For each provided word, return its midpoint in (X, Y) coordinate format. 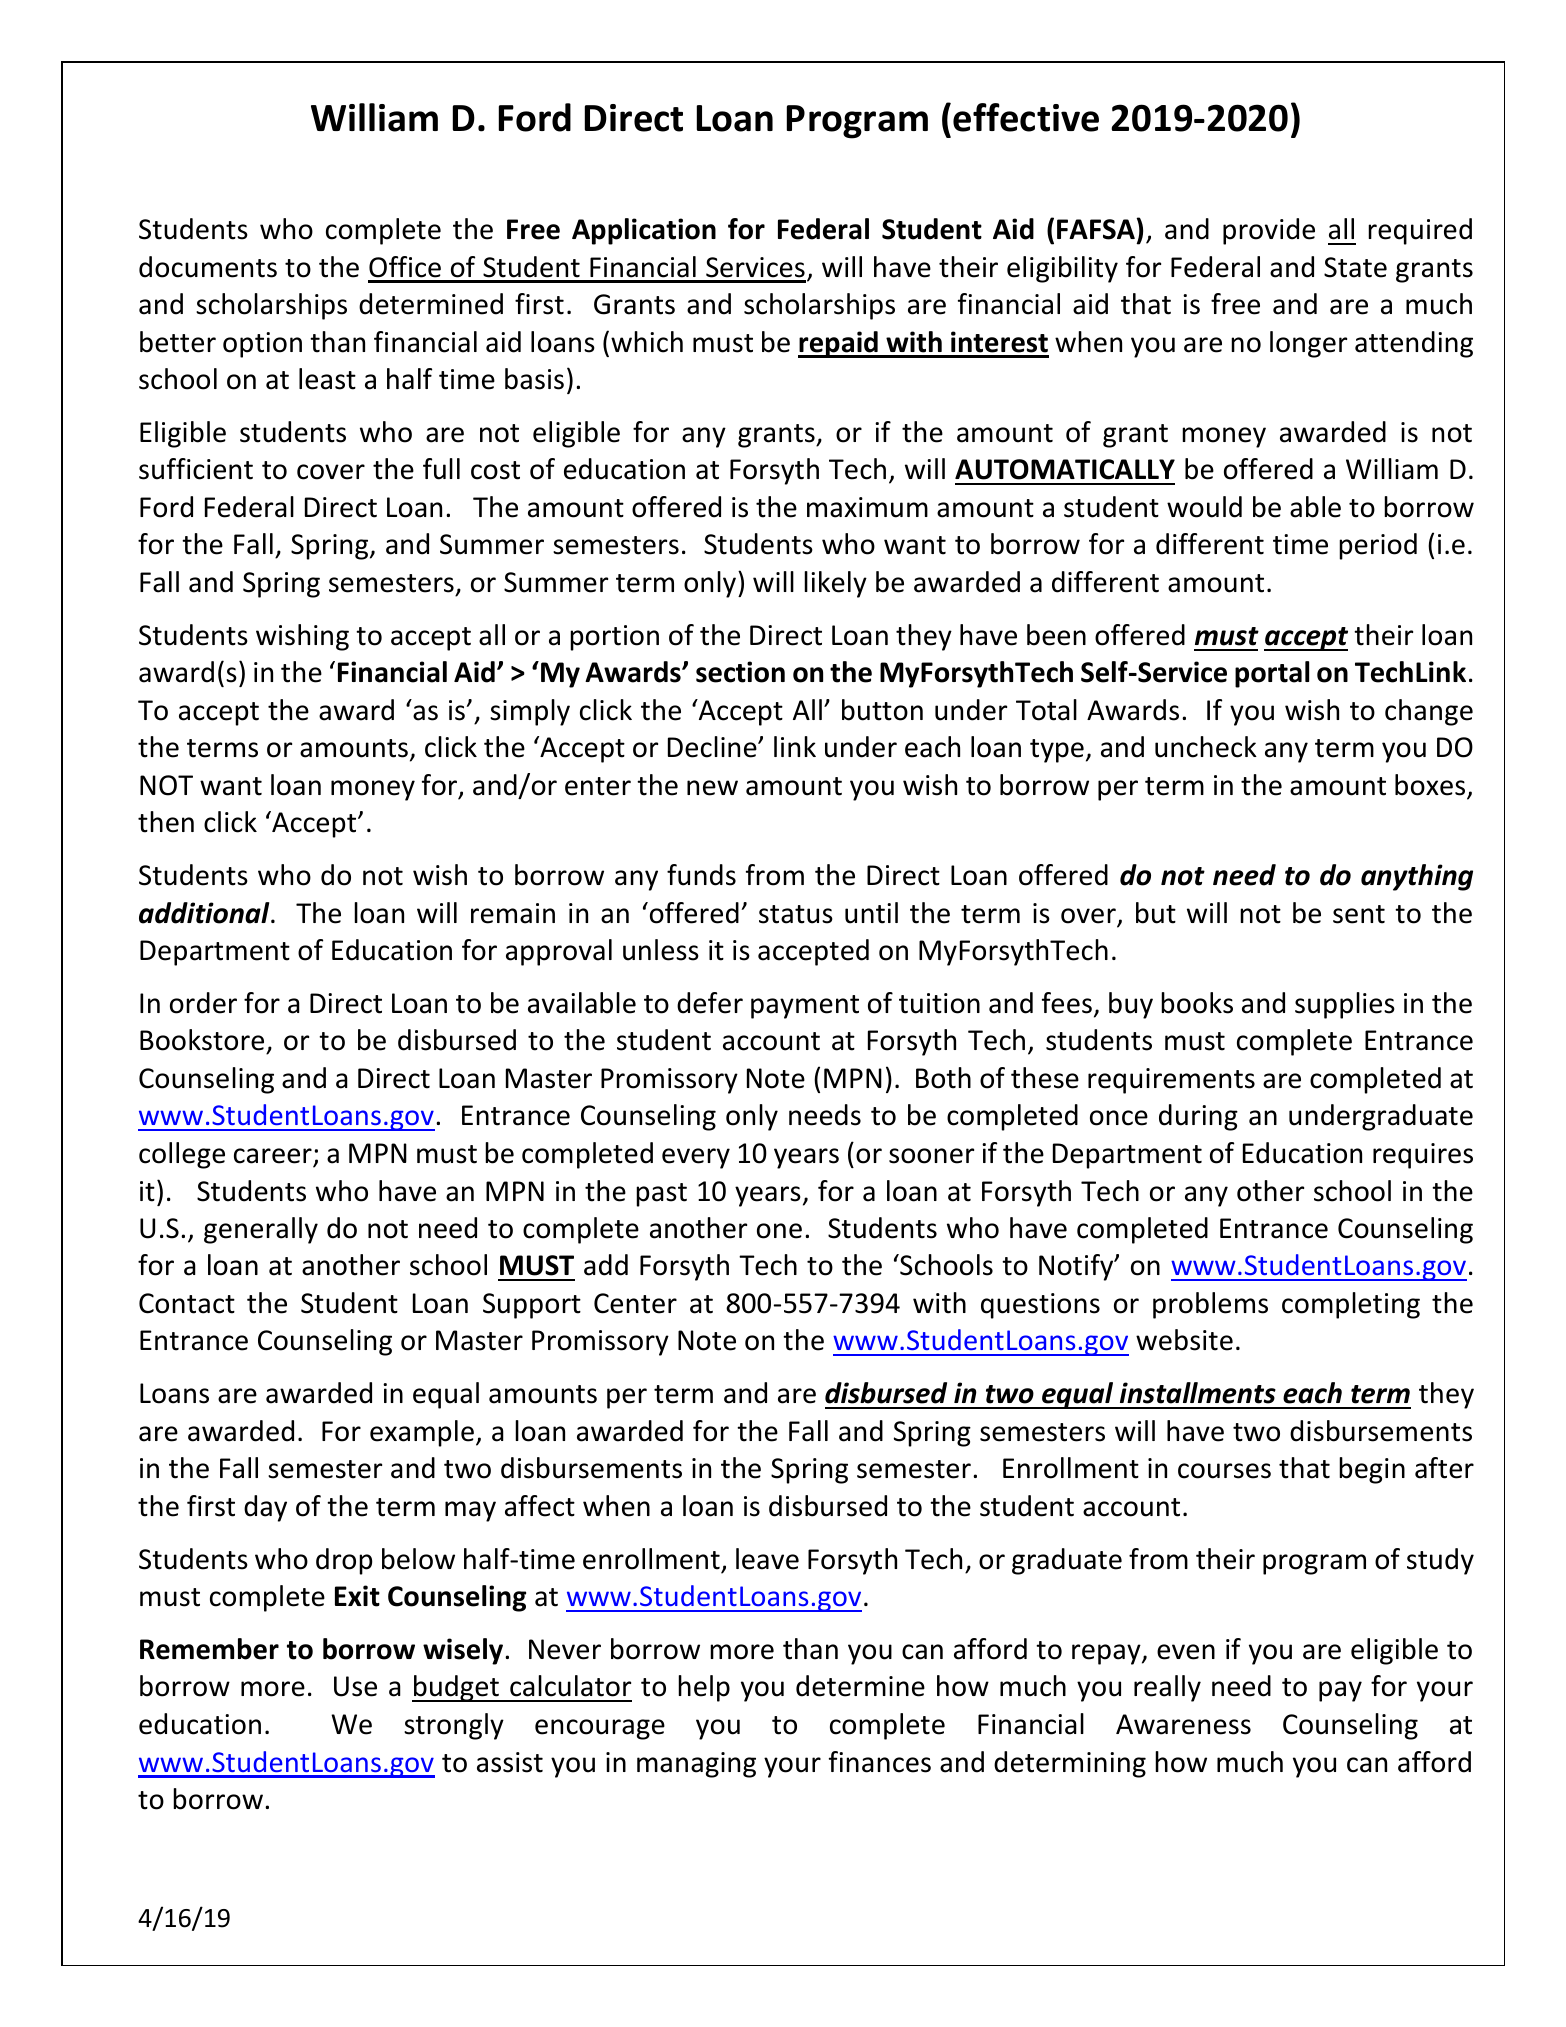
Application (644, 231)
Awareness (1183, 1724)
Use (355, 1686)
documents (208, 267)
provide (1269, 231)
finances (880, 1762)
